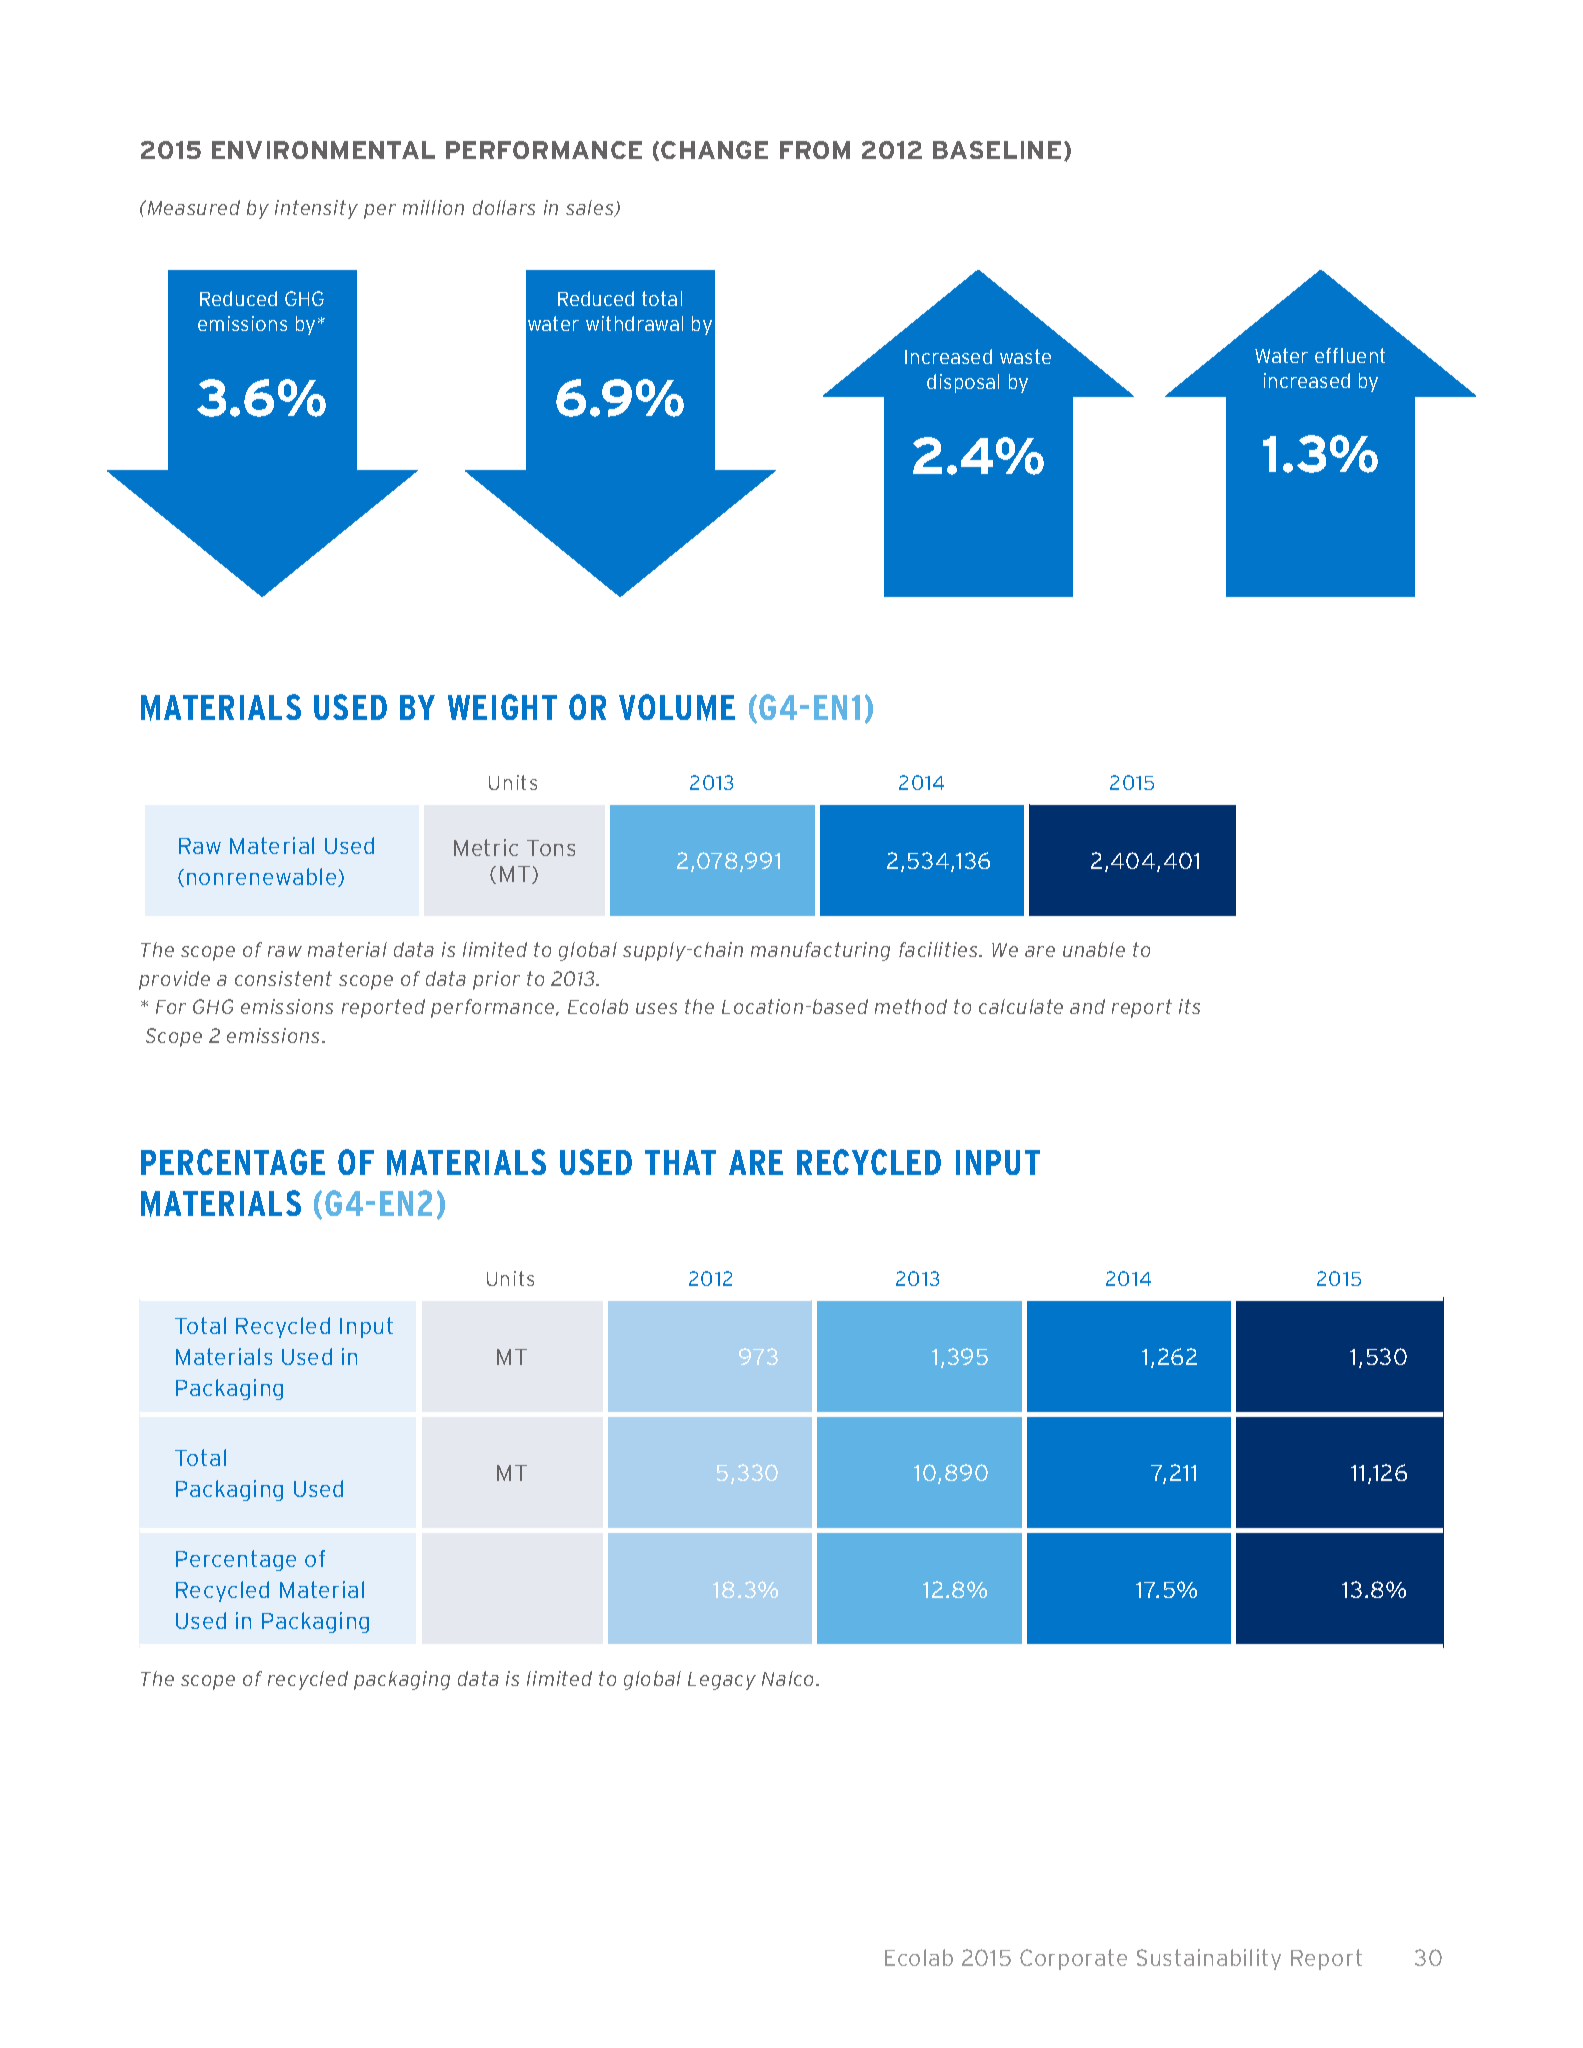 This screenshot has height=2048, width=1583. I want to click on intensity, so click(316, 209).
